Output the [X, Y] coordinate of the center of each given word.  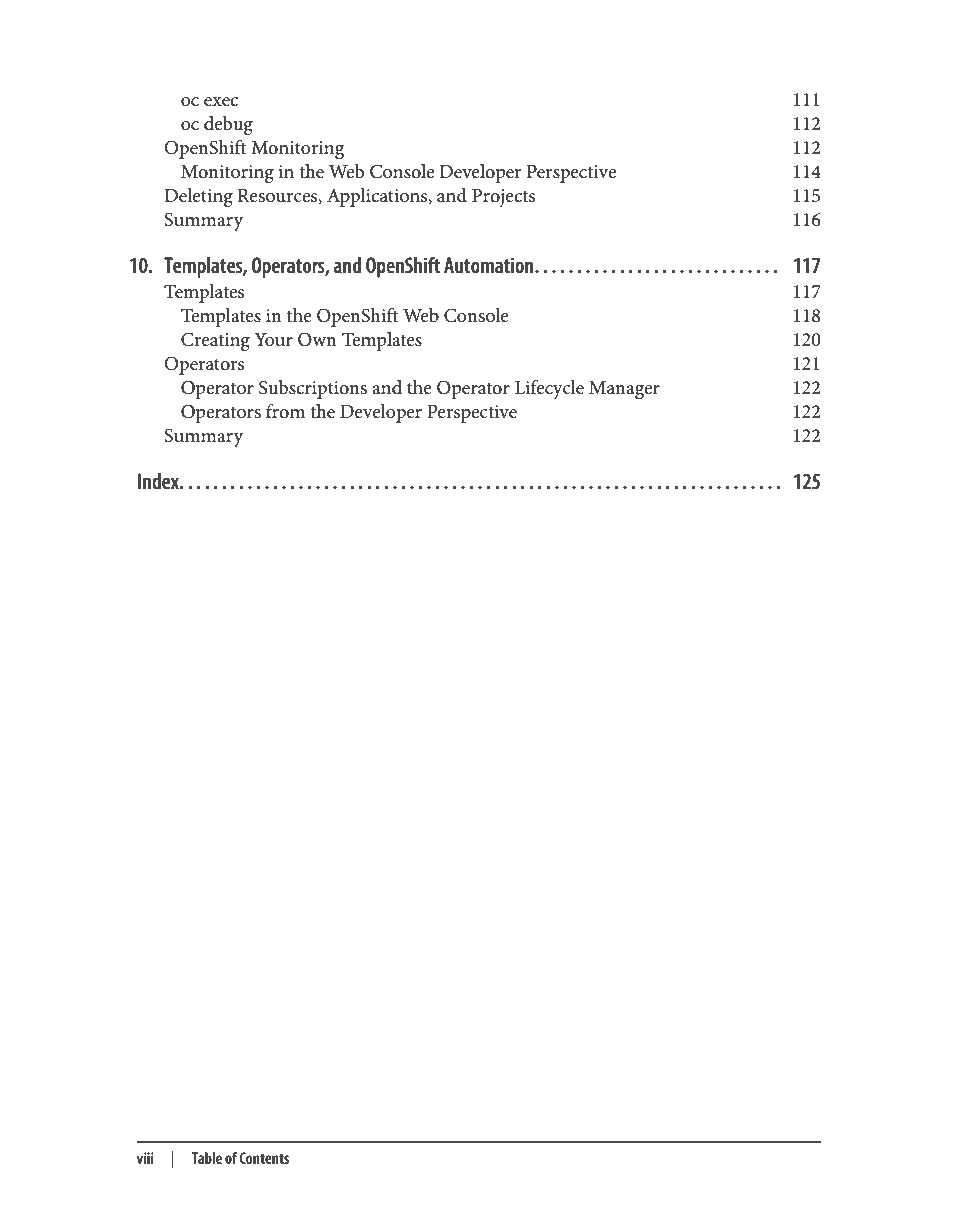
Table [206, 1158]
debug [228, 125]
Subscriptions [313, 389]
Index [159, 481]
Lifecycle [549, 389]
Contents [264, 1158]
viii [145, 1158]
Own [317, 339]
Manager [624, 390]
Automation [490, 265]
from [285, 411]
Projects [503, 198]
